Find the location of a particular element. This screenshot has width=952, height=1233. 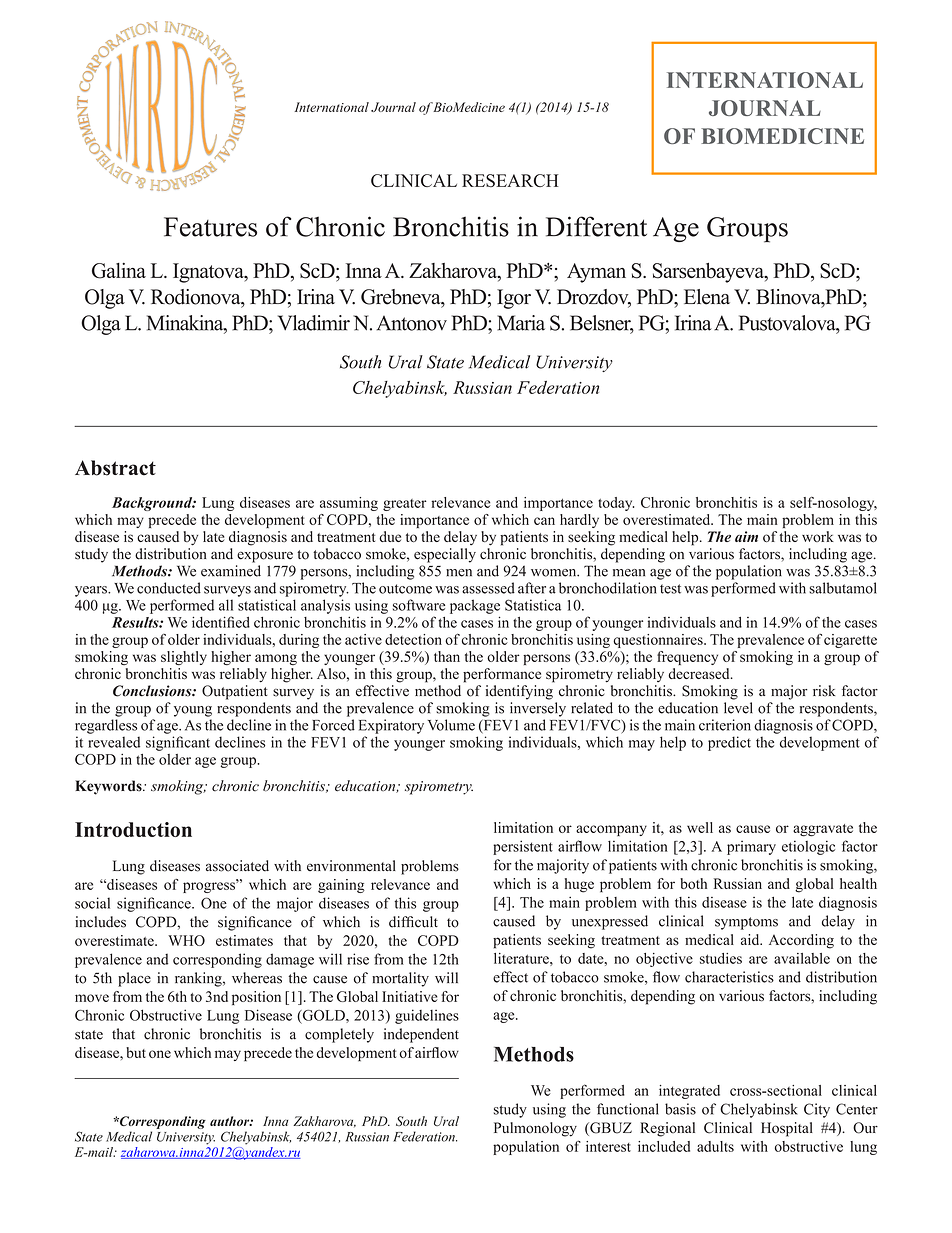

completely is located at coordinates (339, 1035).
